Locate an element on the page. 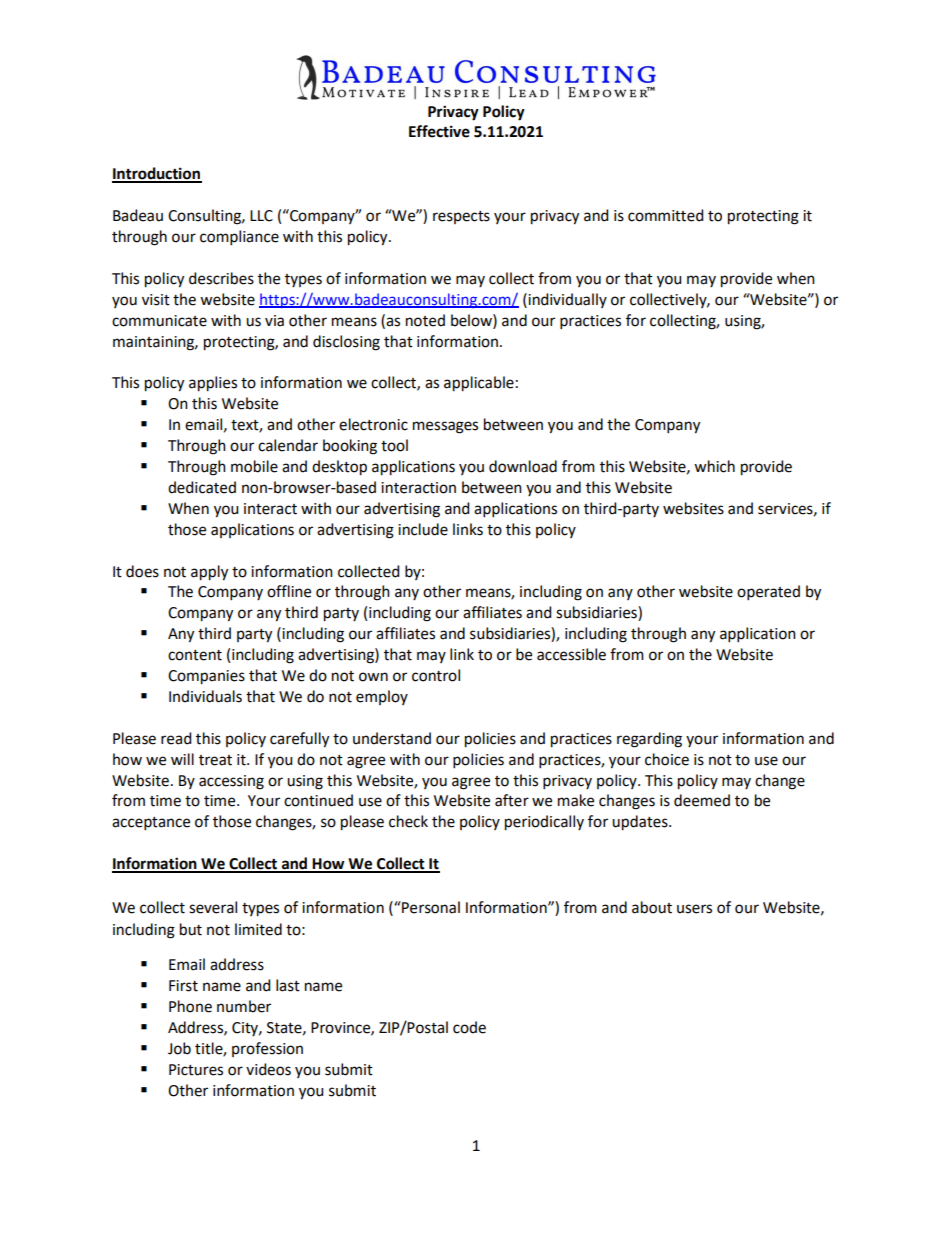 The image size is (952, 1233). Effective is located at coordinates (439, 131).
